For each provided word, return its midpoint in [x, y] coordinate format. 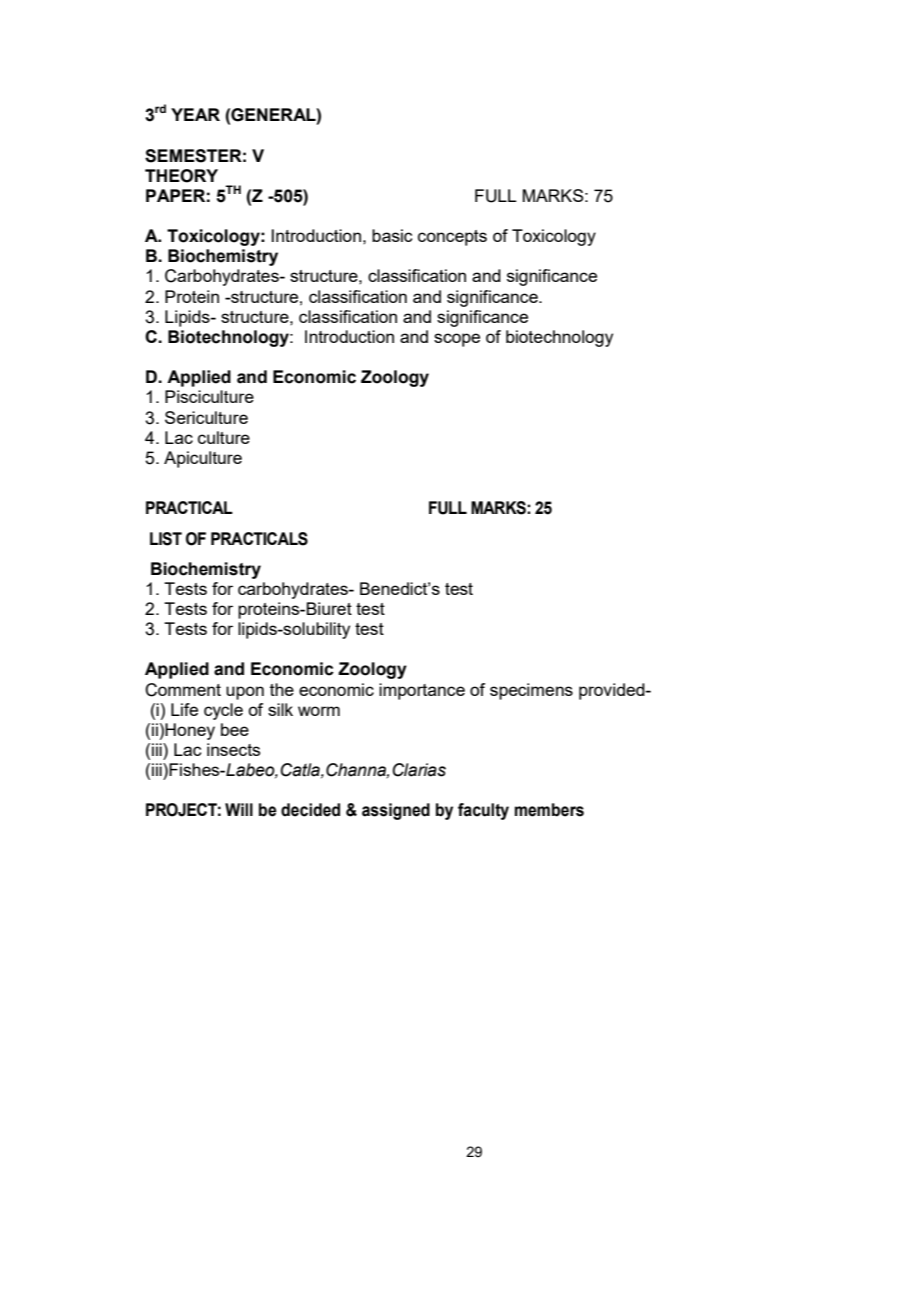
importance [422, 691]
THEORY [181, 176]
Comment [183, 690]
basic [392, 235]
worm [319, 711]
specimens [531, 691]
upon [245, 693]
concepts [452, 238]
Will [239, 809]
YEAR [195, 114]
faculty [483, 811]
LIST [166, 539]
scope [457, 340]
